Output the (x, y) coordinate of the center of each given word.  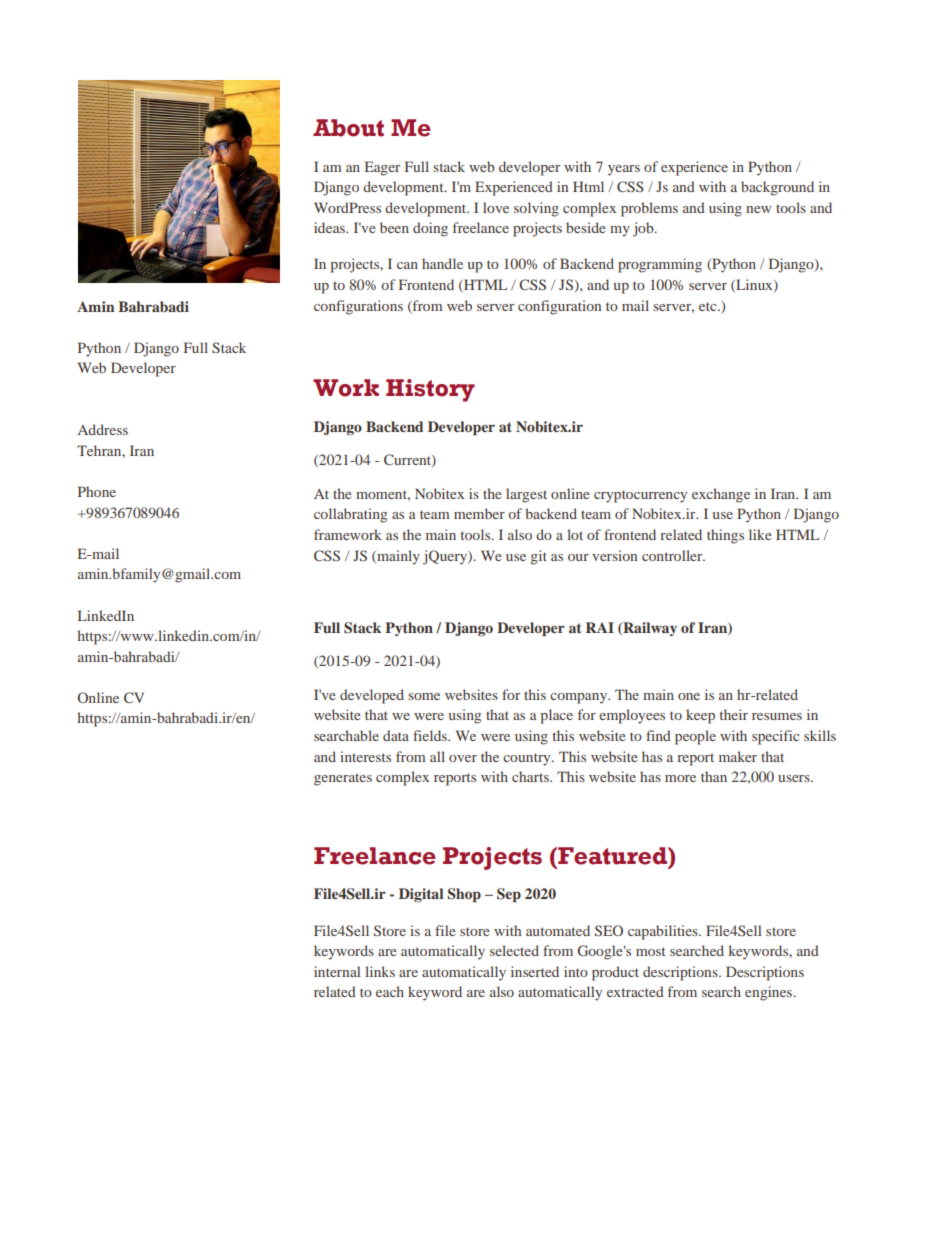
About (348, 128)
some (424, 696)
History (430, 390)
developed (372, 696)
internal (337, 971)
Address (102, 429)
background (777, 188)
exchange (721, 495)
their (734, 714)
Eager (382, 168)
